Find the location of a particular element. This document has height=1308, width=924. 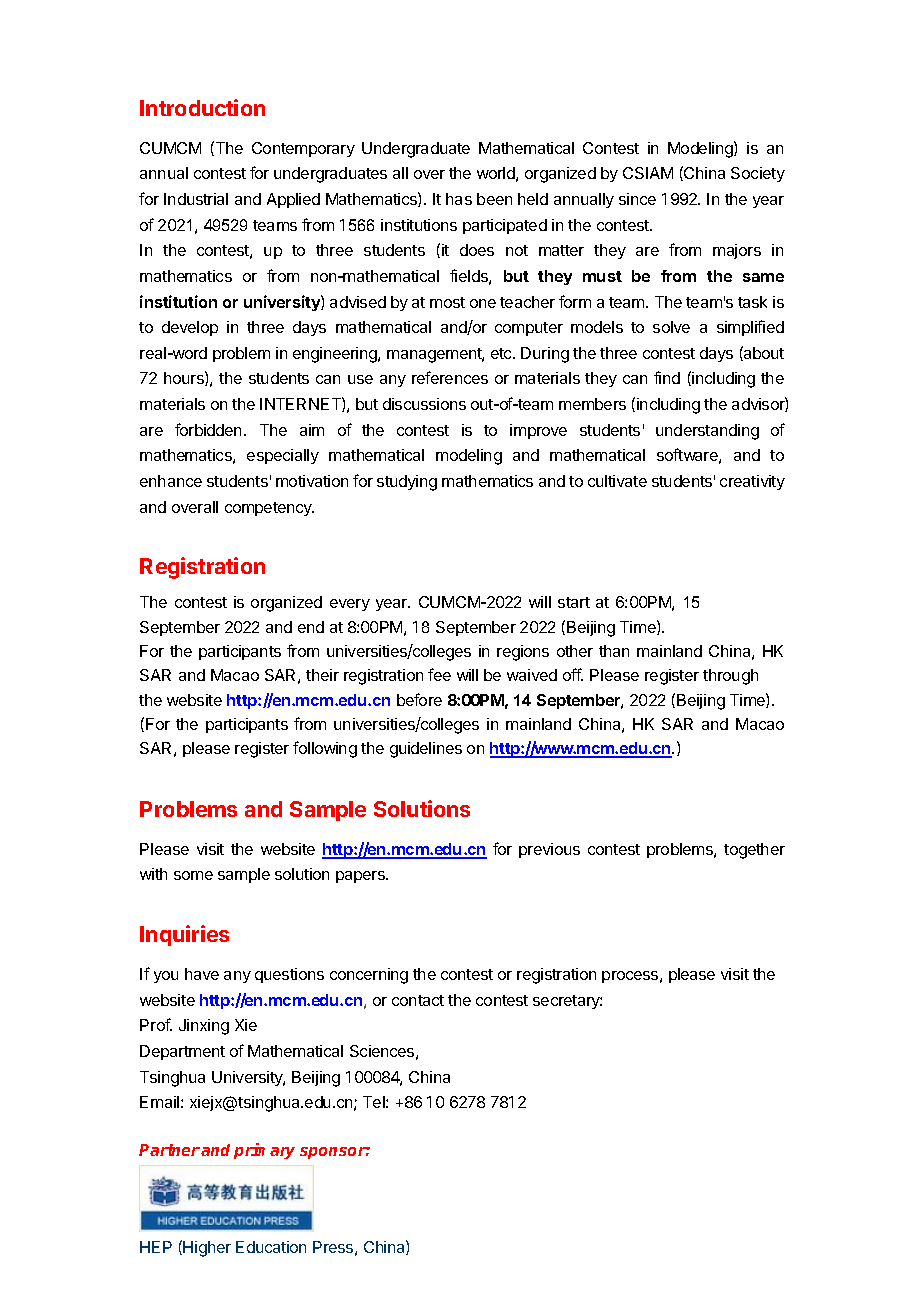

contact is located at coordinates (418, 1000).
